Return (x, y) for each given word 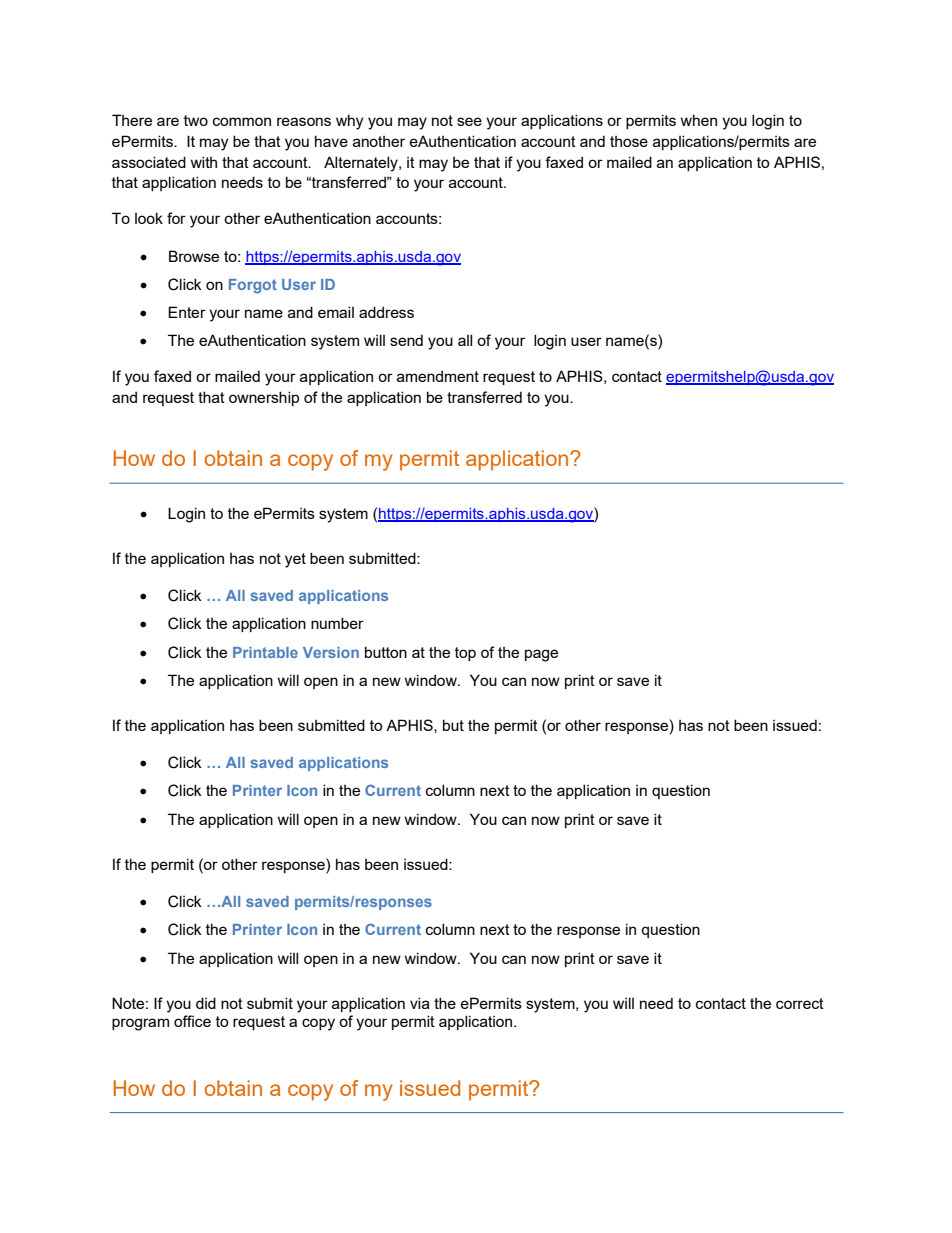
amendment (438, 376)
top (465, 654)
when (699, 120)
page (541, 655)
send (406, 340)
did (206, 1003)
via (420, 1003)
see (469, 121)
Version (331, 652)
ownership (264, 398)
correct (800, 1003)
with (204, 162)
